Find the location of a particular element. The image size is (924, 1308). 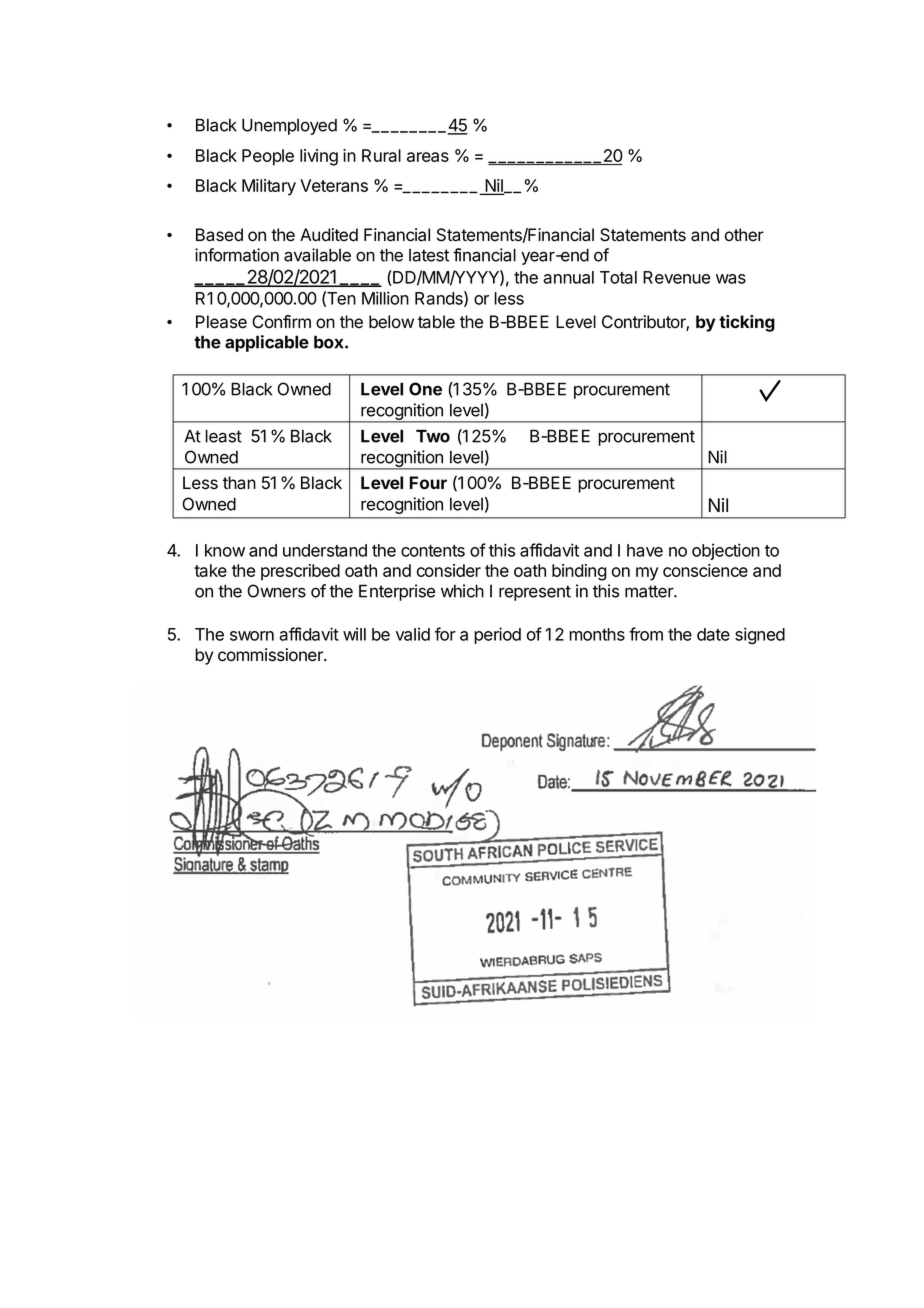

Four is located at coordinates (428, 482).
